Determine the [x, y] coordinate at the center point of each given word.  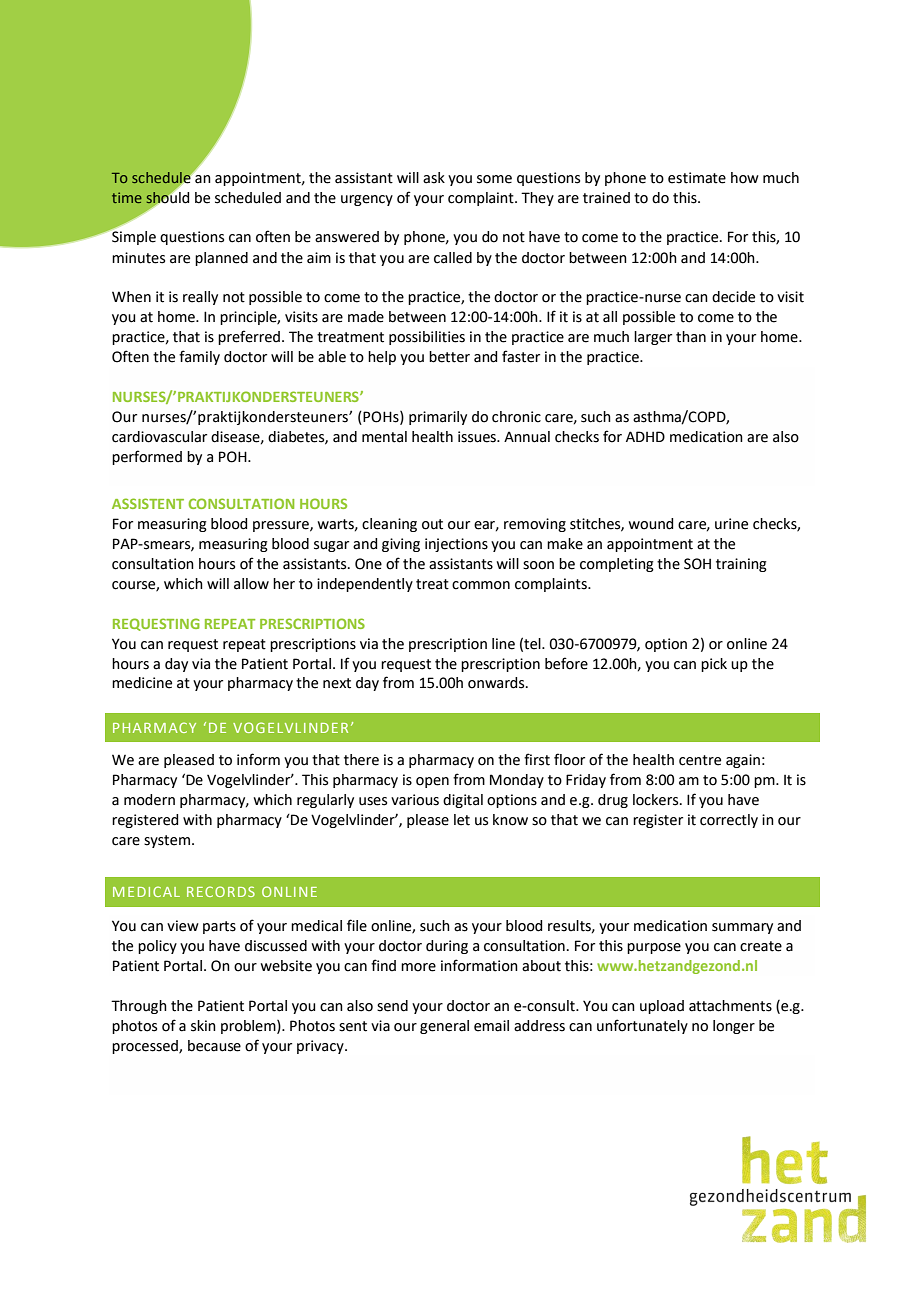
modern [149, 800]
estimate [697, 178]
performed [147, 457]
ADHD [645, 436]
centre [700, 760]
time [127, 197]
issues [478, 437]
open [432, 782]
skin [203, 1026]
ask [434, 178]
